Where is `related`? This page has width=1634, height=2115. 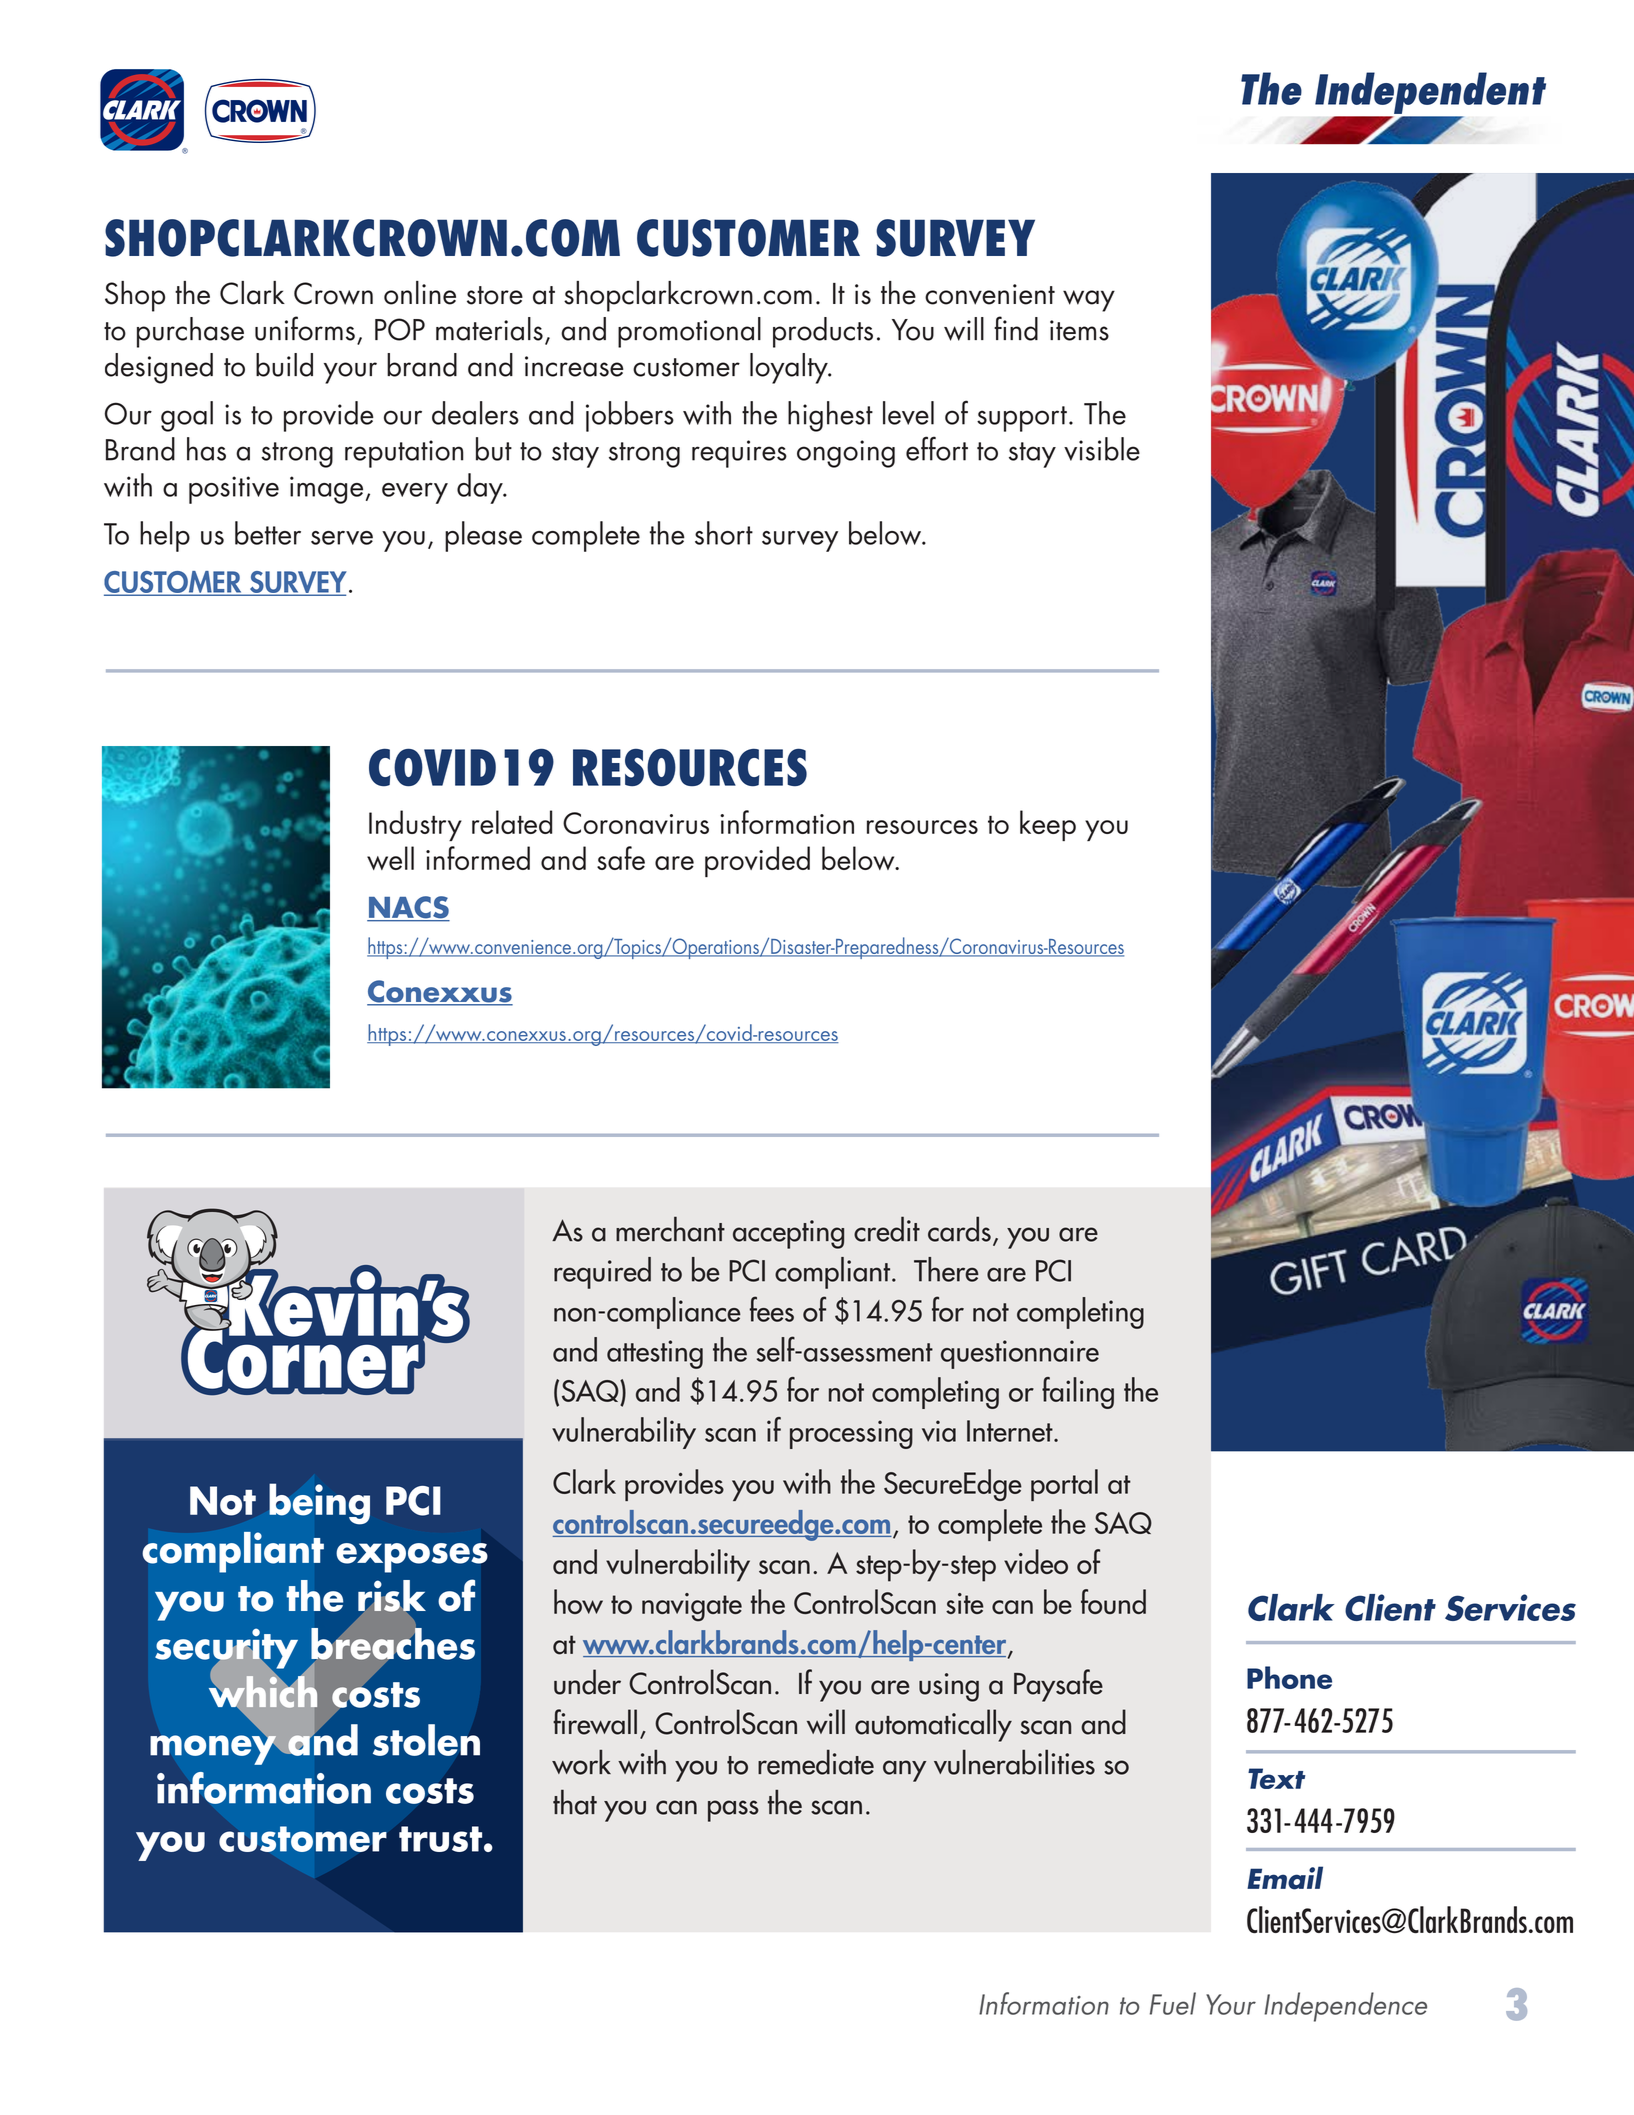
related is located at coordinates (512, 822).
